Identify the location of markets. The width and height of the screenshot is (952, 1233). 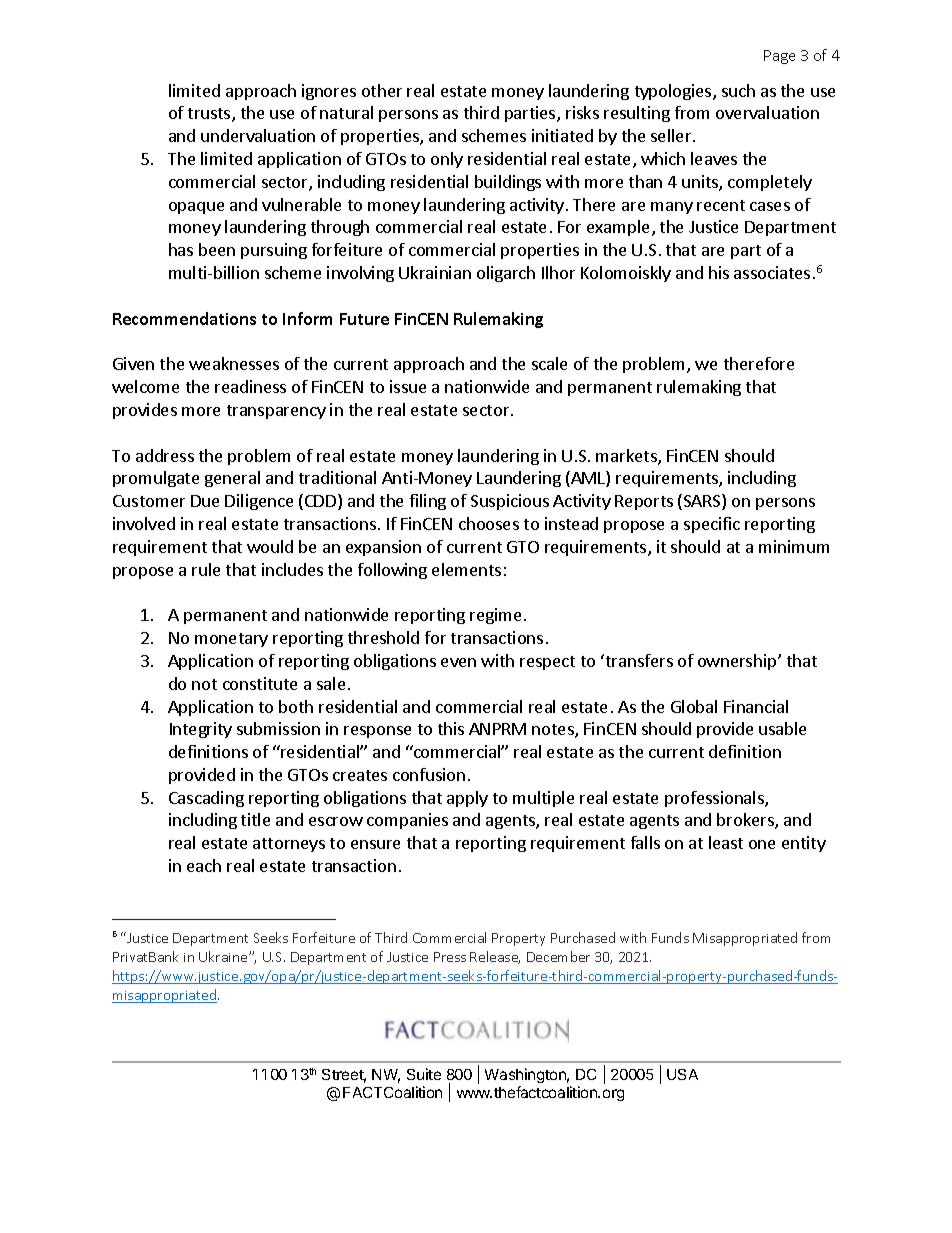
(627, 457).
